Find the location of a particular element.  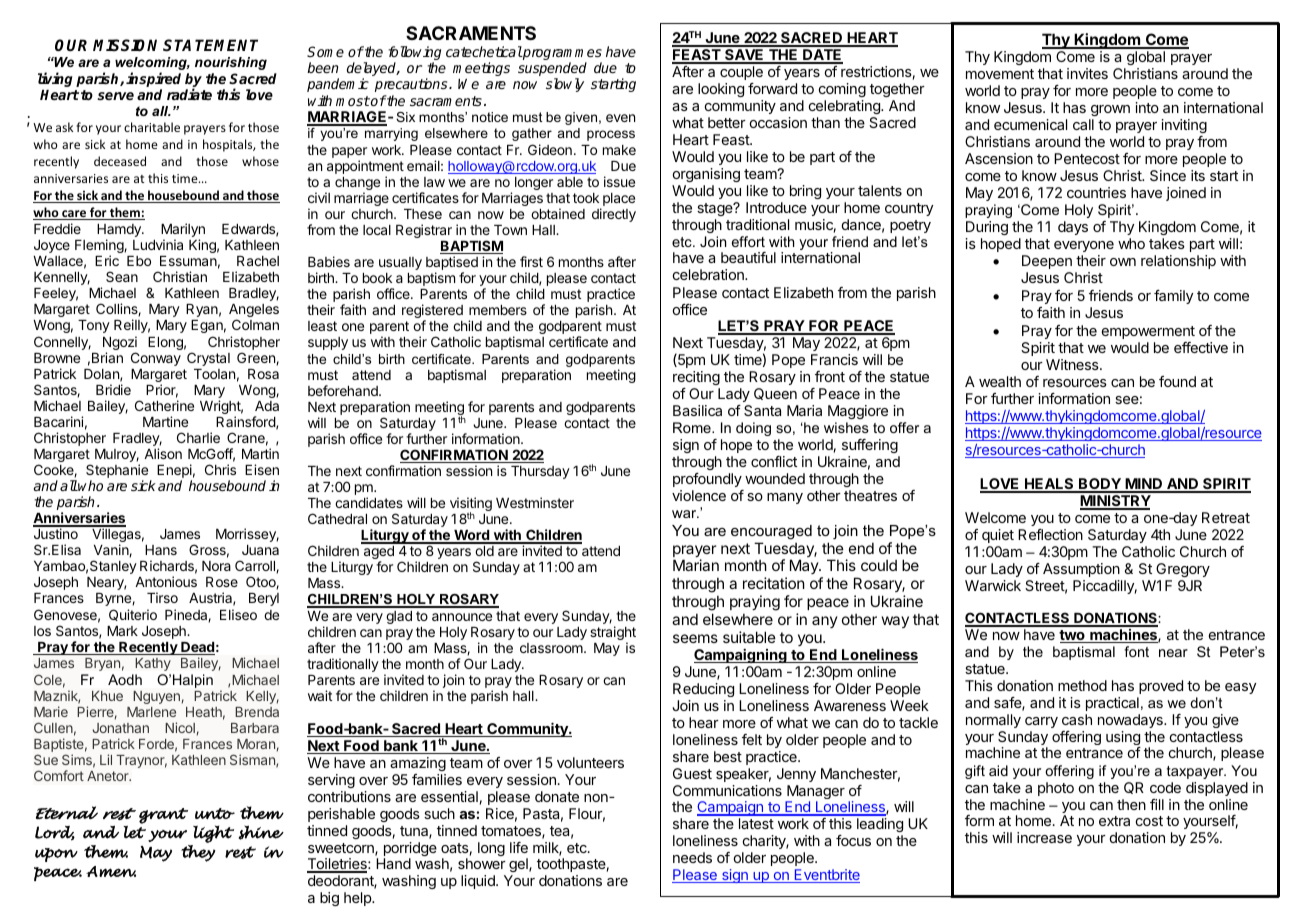

invites is located at coordinates (1087, 73).
